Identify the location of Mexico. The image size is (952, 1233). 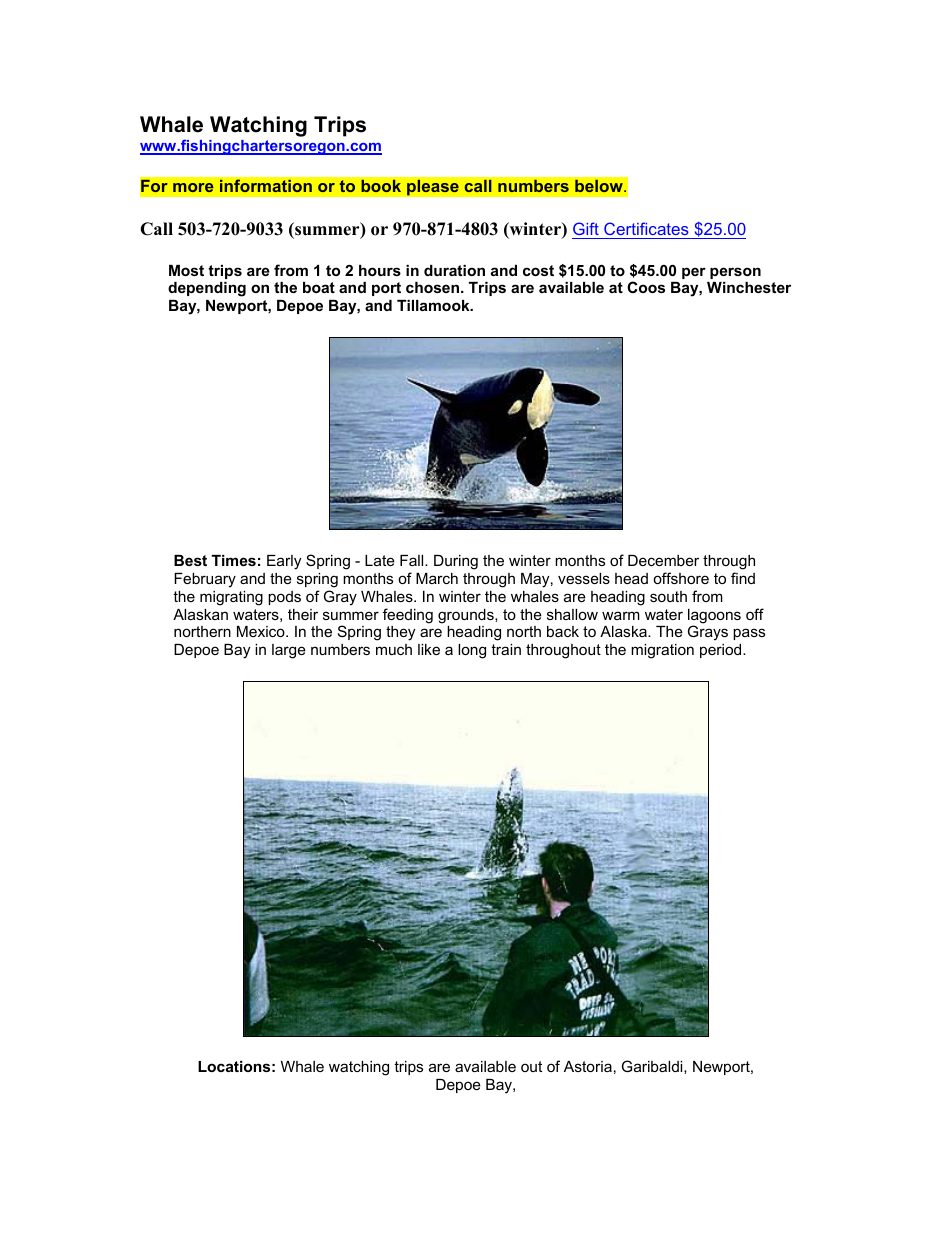
(262, 631).
